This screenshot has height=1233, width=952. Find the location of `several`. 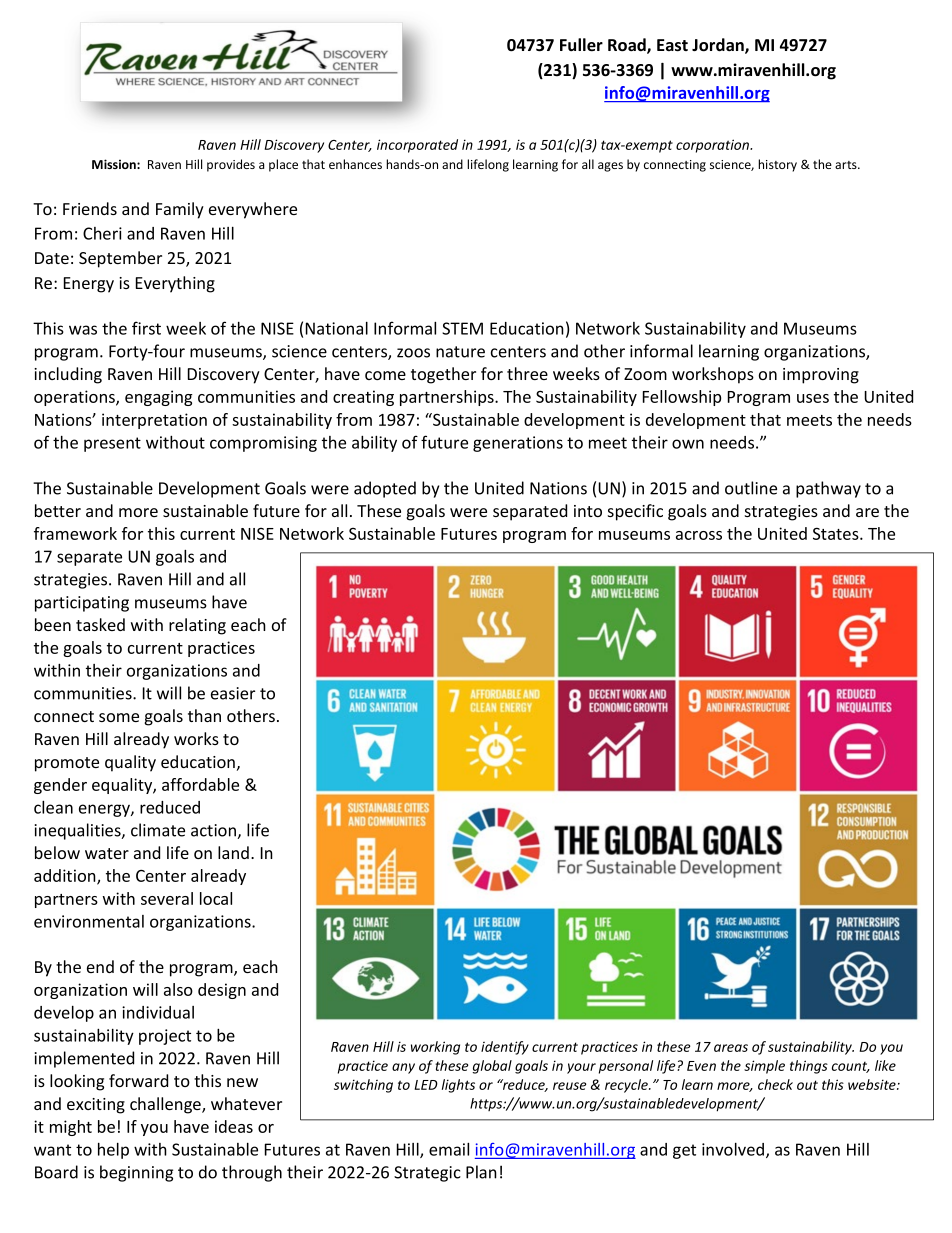

several is located at coordinates (167, 898).
